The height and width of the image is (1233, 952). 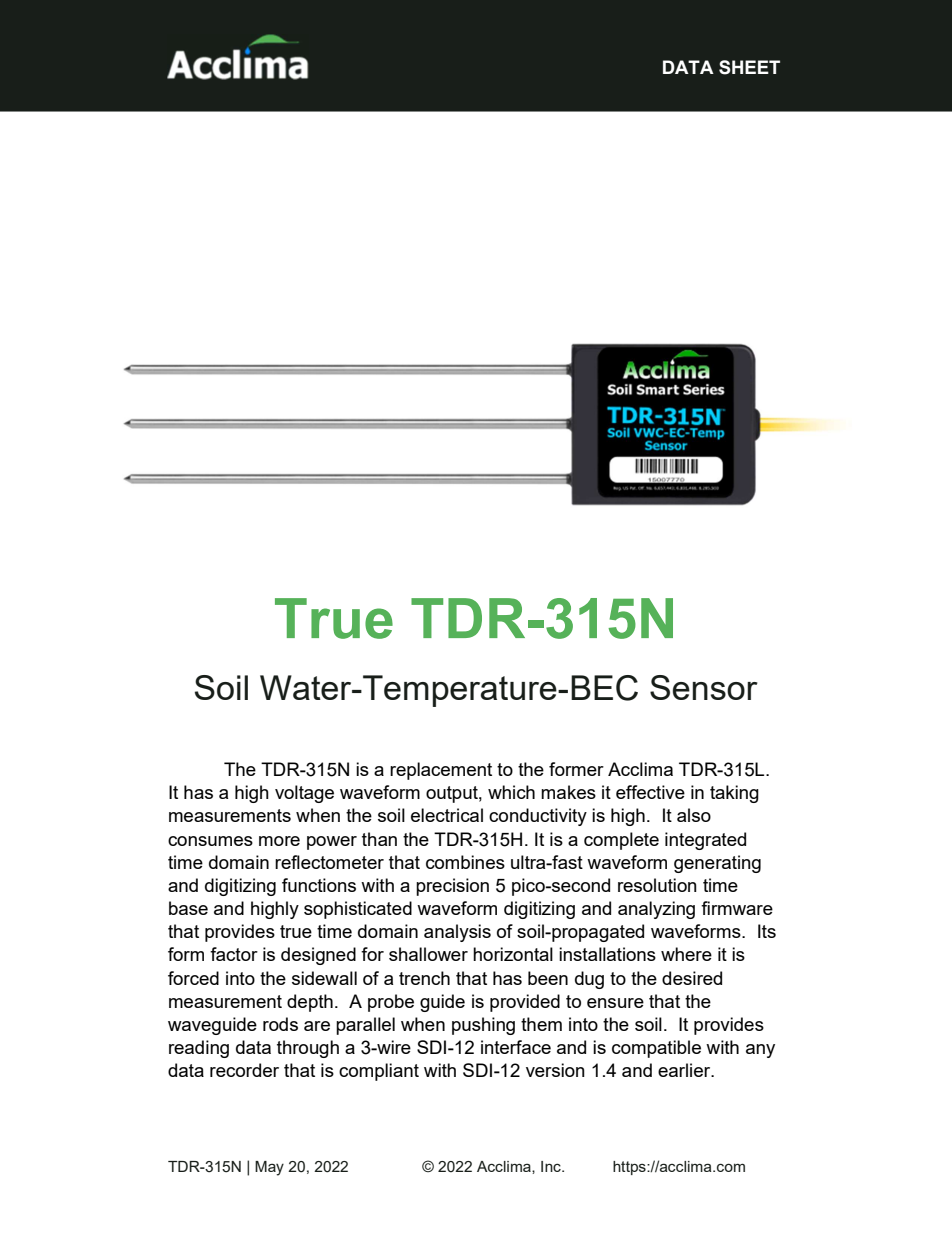 What do you see at coordinates (749, 67) in the image?
I see `SHEET` at bounding box center [749, 67].
